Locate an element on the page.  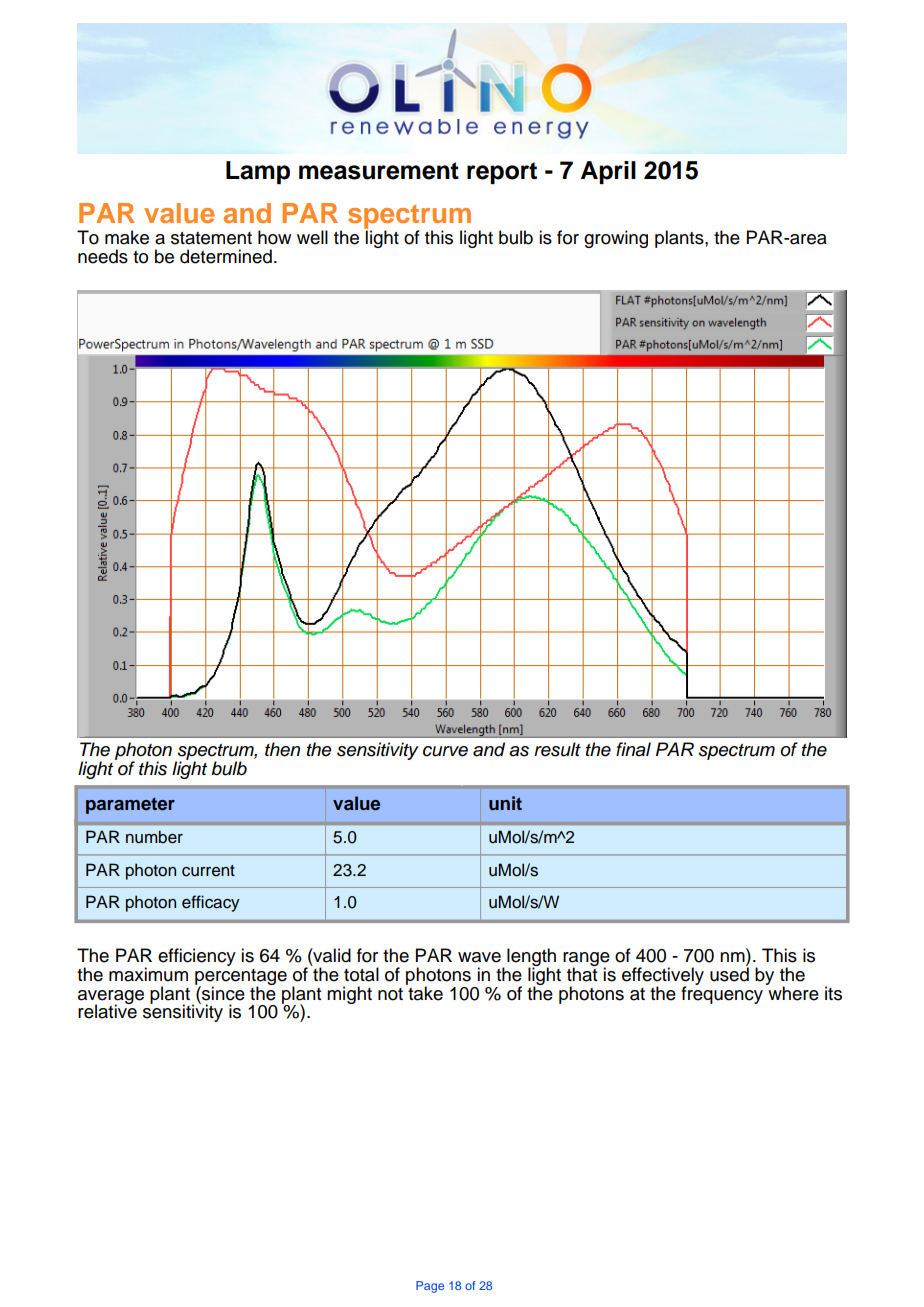
curve is located at coordinates (445, 751).
